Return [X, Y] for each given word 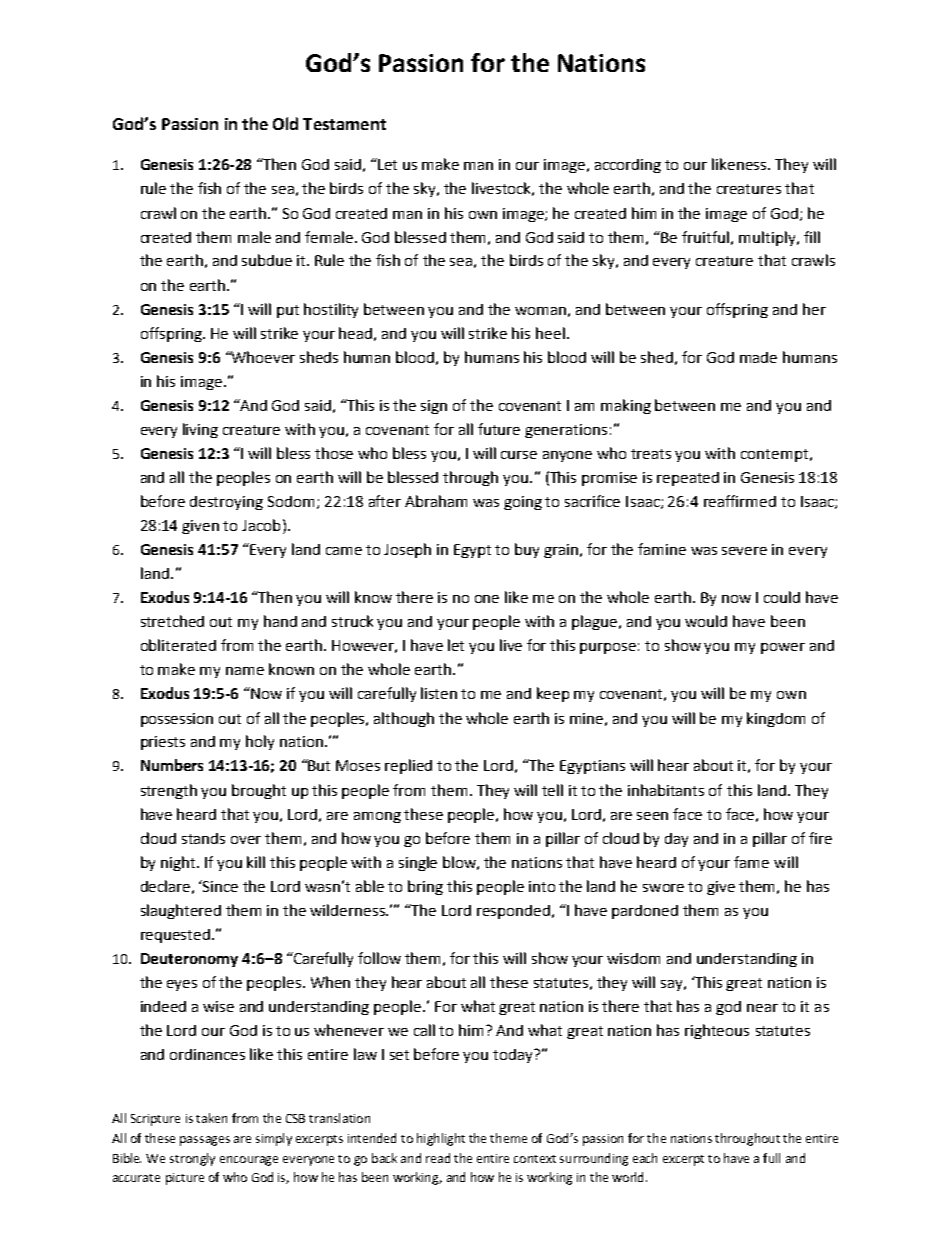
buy [527, 550]
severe [744, 551]
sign [434, 407]
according [628, 166]
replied [408, 766]
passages [205, 1141]
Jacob [261, 525]
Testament [344, 124]
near [762, 1008]
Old [285, 123]
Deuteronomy [189, 960]
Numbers [172, 765]
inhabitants [666, 790]
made [758, 357]
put [288, 311]
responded [515, 912]
